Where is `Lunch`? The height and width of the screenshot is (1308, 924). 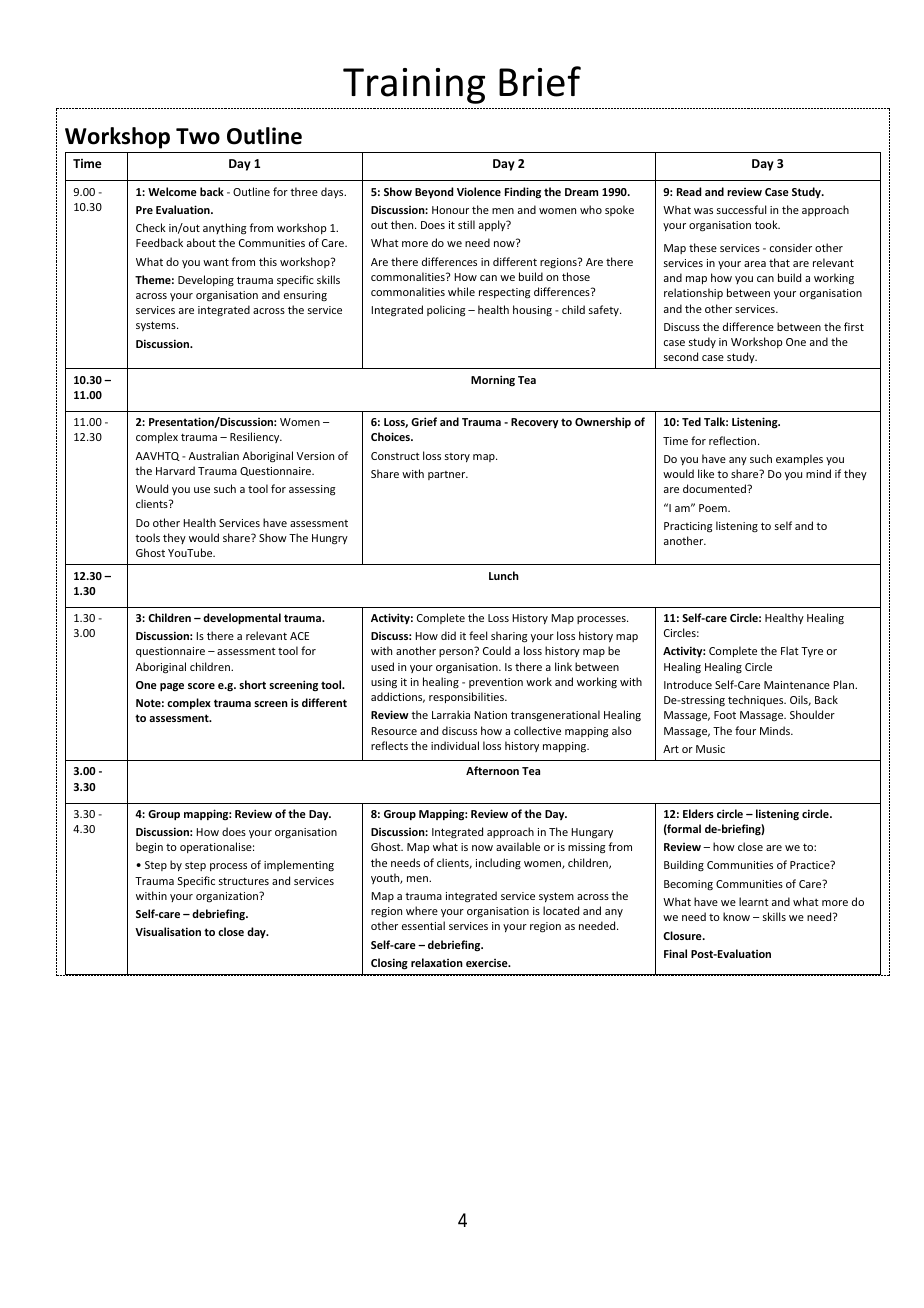 Lunch is located at coordinates (504, 575).
